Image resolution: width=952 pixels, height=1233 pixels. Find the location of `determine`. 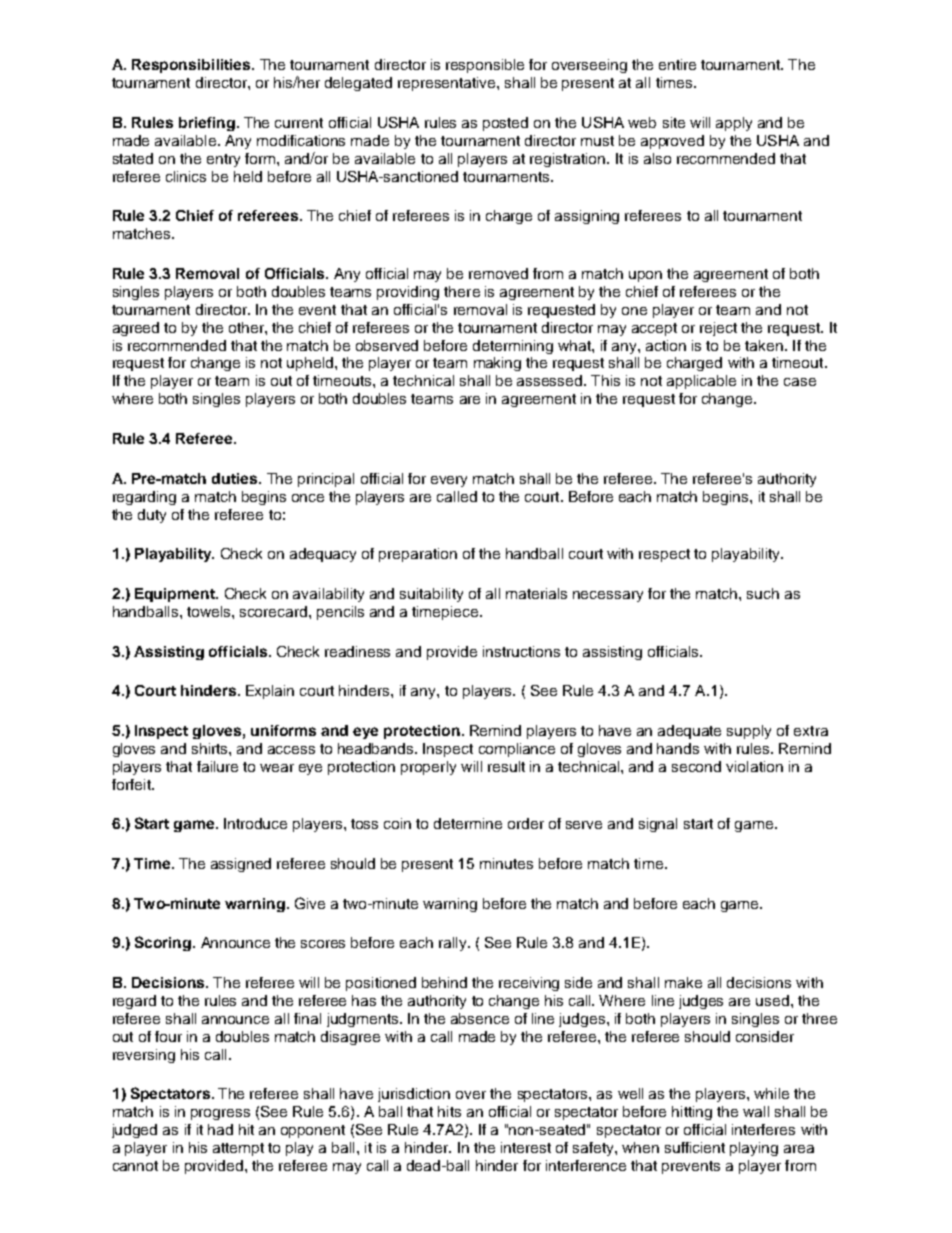

determine is located at coordinates (468, 823).
